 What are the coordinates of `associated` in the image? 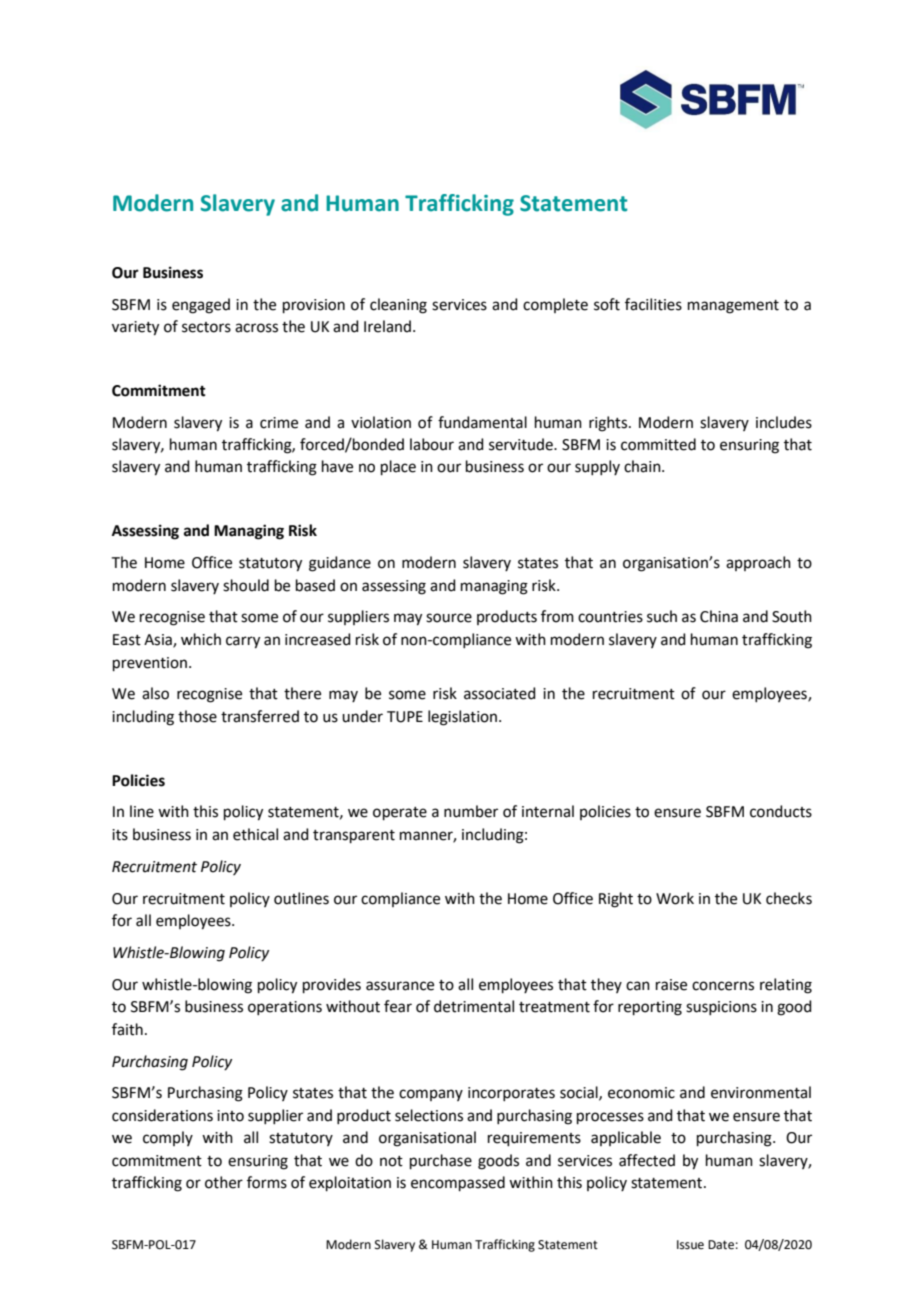 It's located at (500, 693).
